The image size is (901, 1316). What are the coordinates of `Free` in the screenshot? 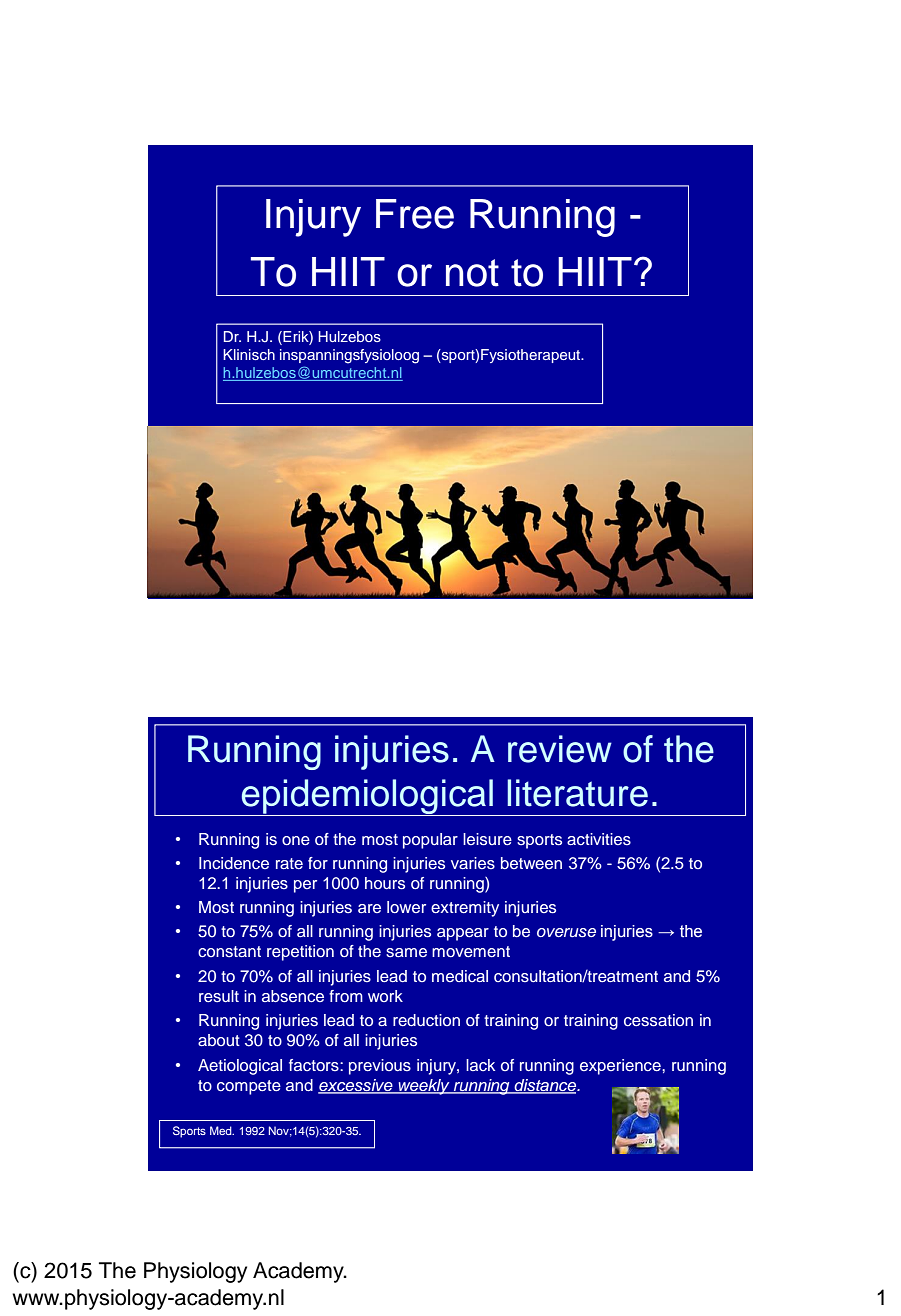 It's located at (415, 214).
